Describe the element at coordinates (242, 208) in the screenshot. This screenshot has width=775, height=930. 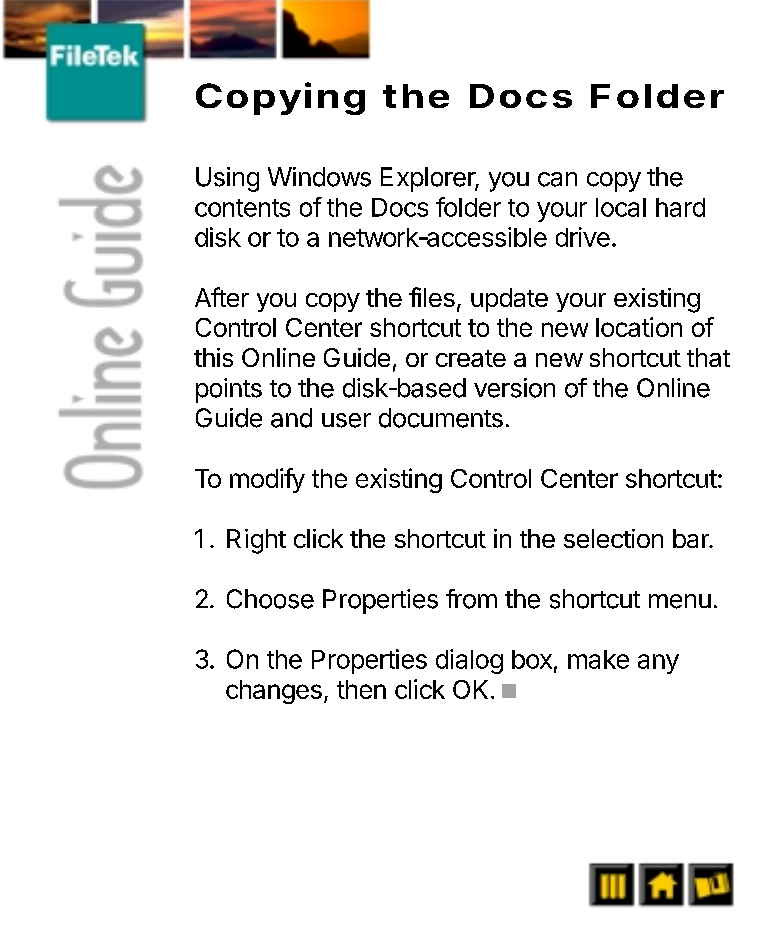
I see `contents` at that location.
